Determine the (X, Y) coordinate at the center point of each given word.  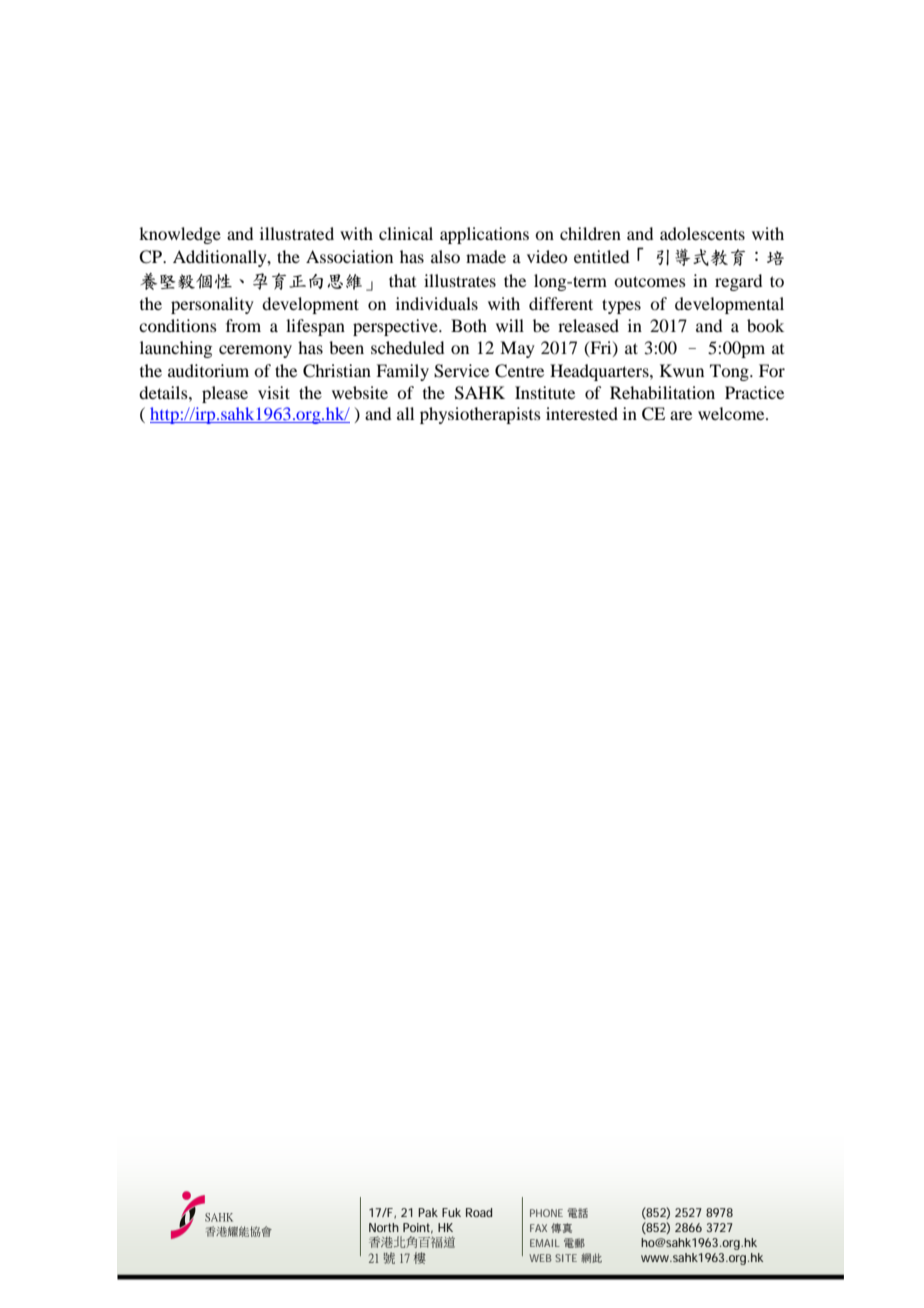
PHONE (546, 1213)
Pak (428, 1212)
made (486, 256)
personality (212, 305)
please (225, 394)
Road (479, 1212)
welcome (732, 413)
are (681, 415)
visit (274, 392)
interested (582, 413)
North (384, 1227)
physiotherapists (480, 415)
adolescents (702, 233)
